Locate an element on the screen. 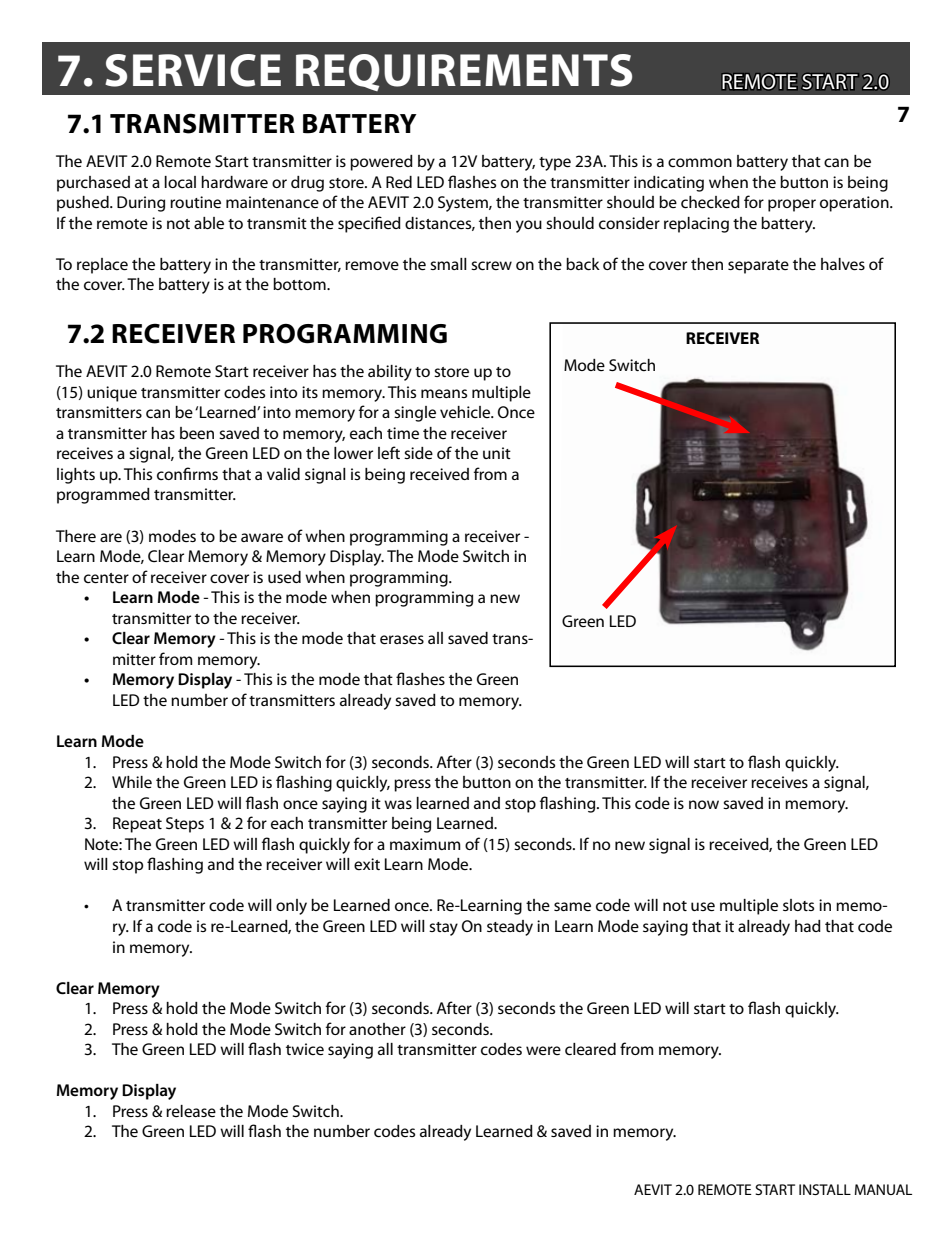  INSTALL is located at coordinates (825, 1189).
